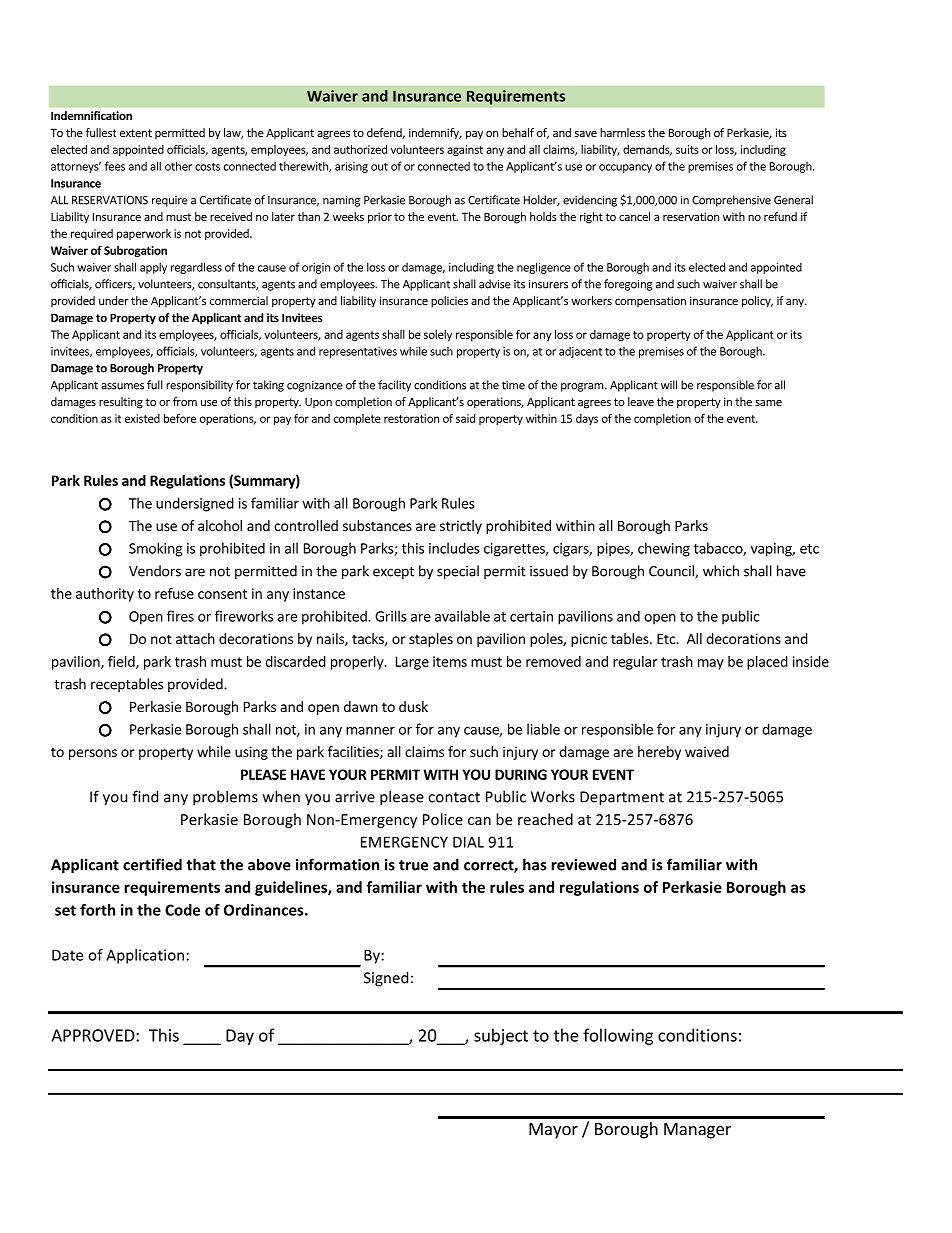 This image has width=952, height=1233. What do you see at coordinates (465, 150) in the image?
I see `against` at bounding box center [465, 150].
